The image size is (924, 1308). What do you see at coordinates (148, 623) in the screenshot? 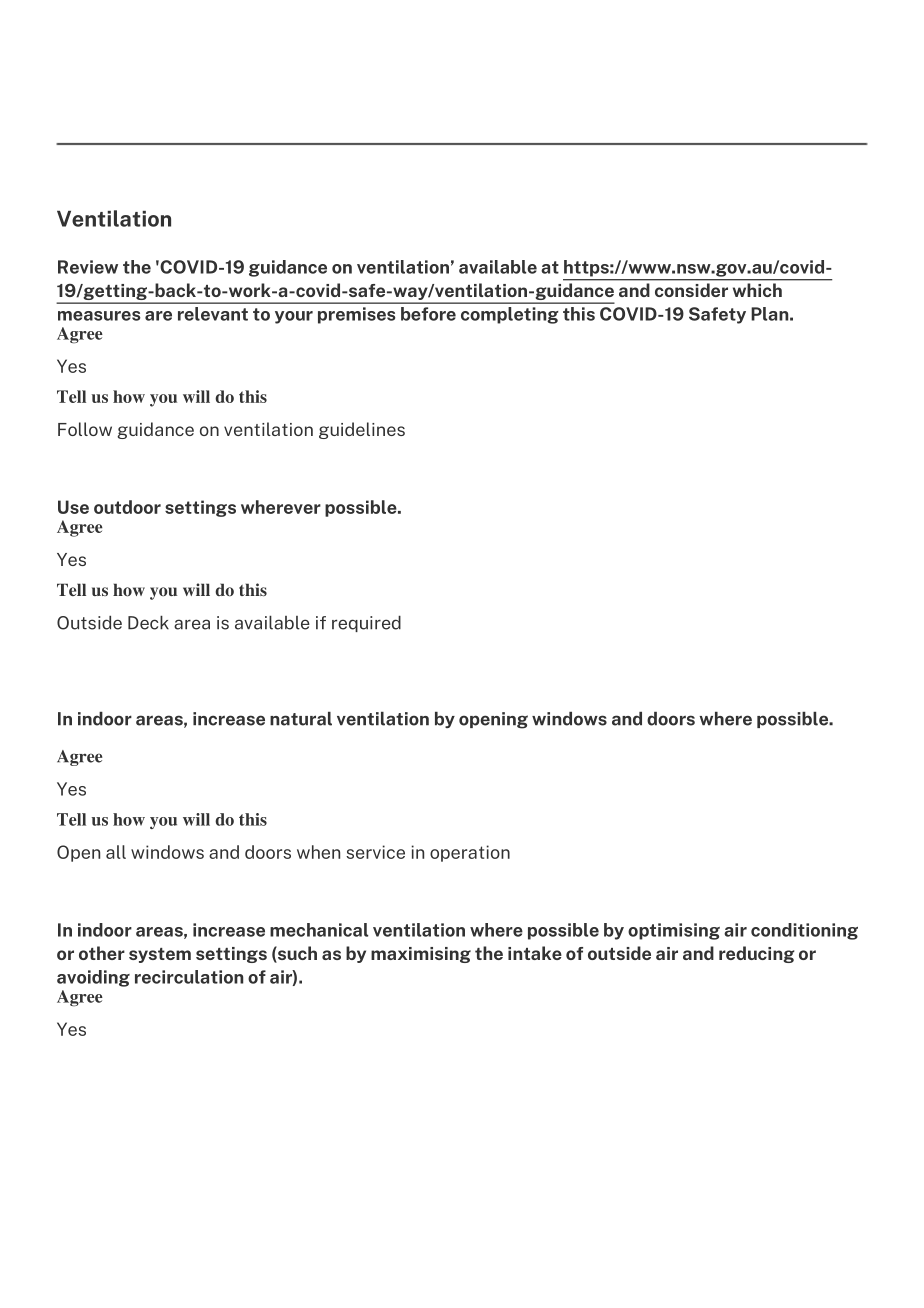
I see `Deck` at bounding box center [148, 623].
